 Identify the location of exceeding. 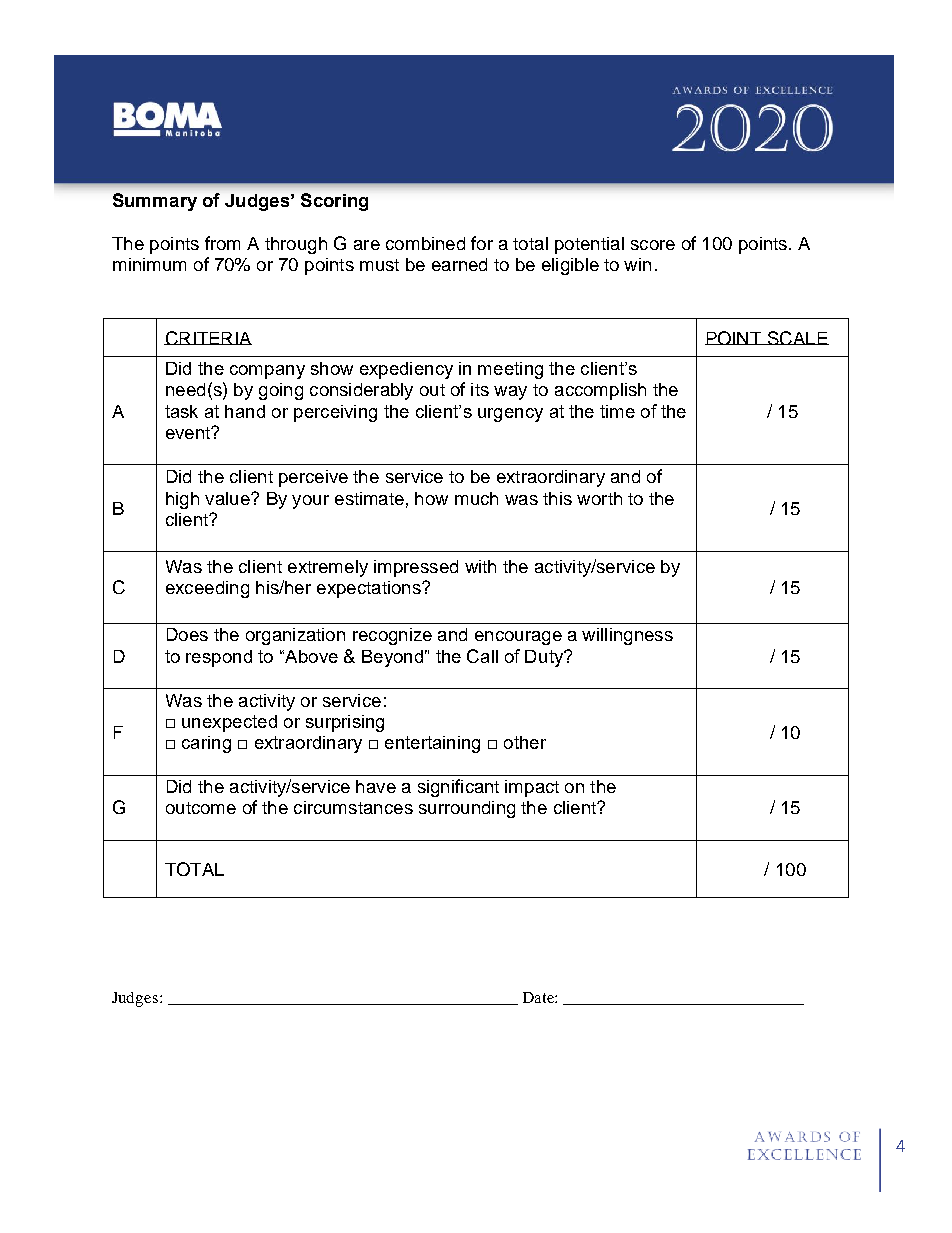
(207, 589).
